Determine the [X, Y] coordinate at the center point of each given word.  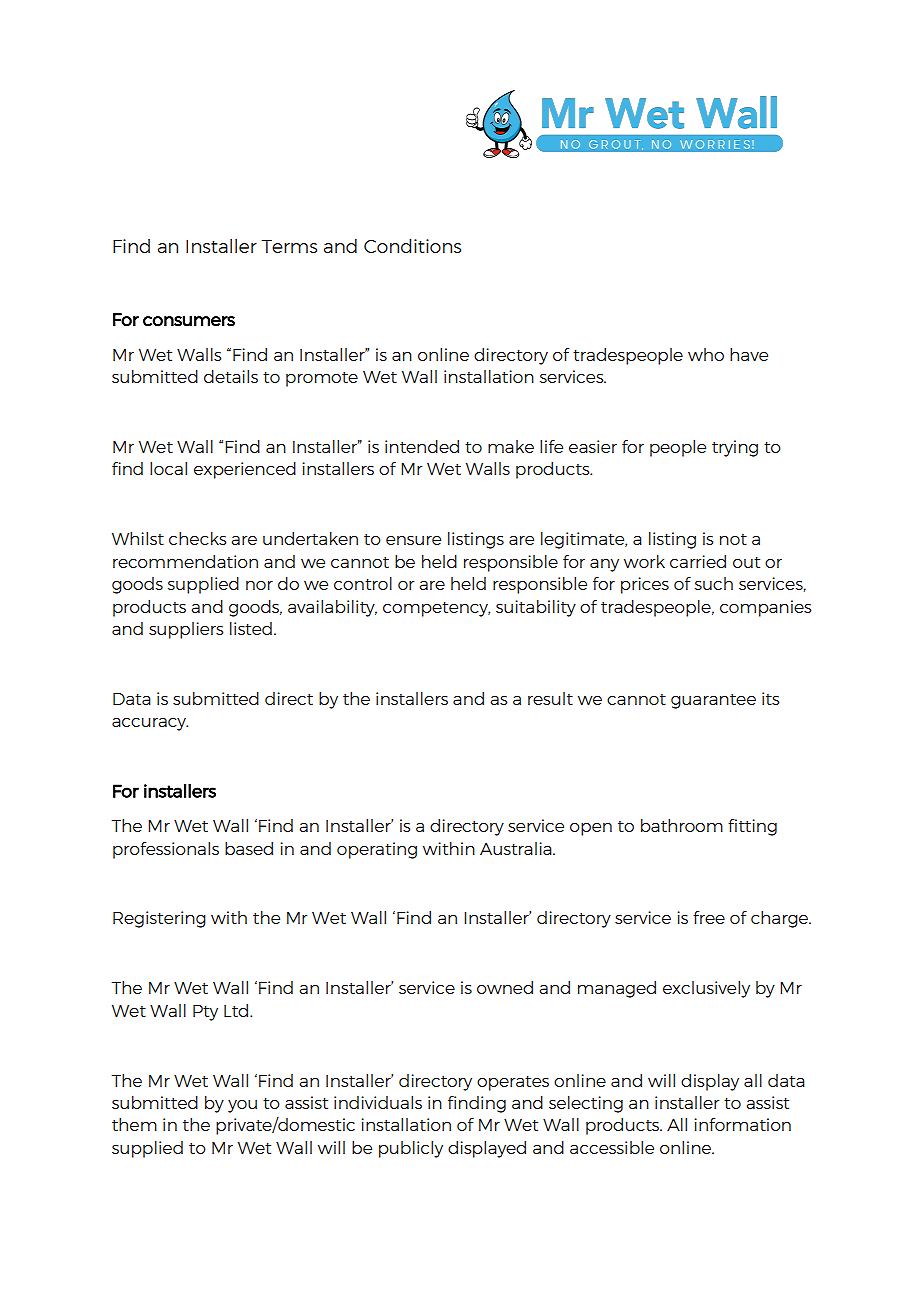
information [742, 1124]
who [706, 354]
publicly [411, 1149]
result [550, 698]
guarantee [713, 701]
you [242, 1106]
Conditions [412, 246]
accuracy [150, 724]
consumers [189, 321]
